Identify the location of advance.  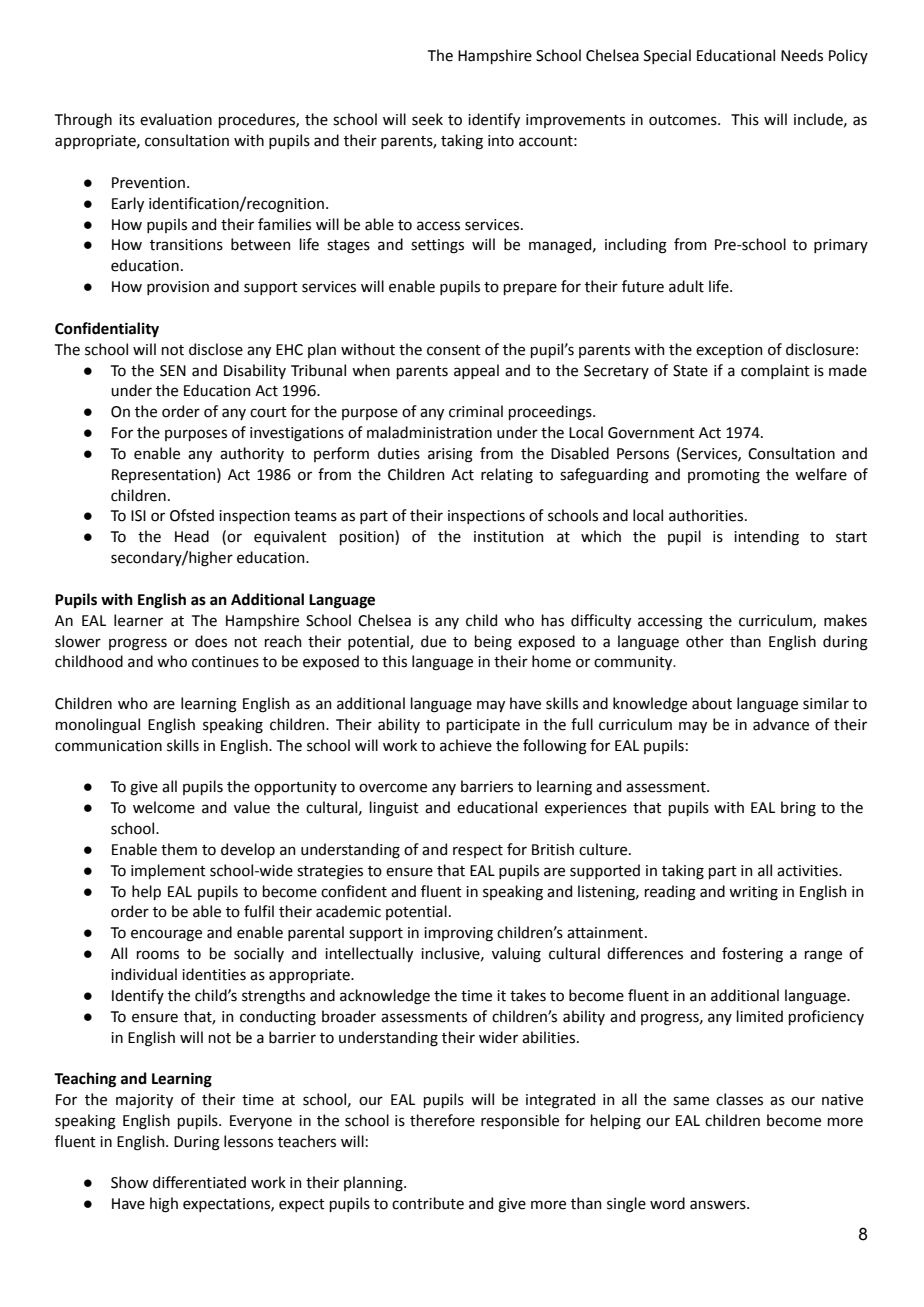
(781, 724).
